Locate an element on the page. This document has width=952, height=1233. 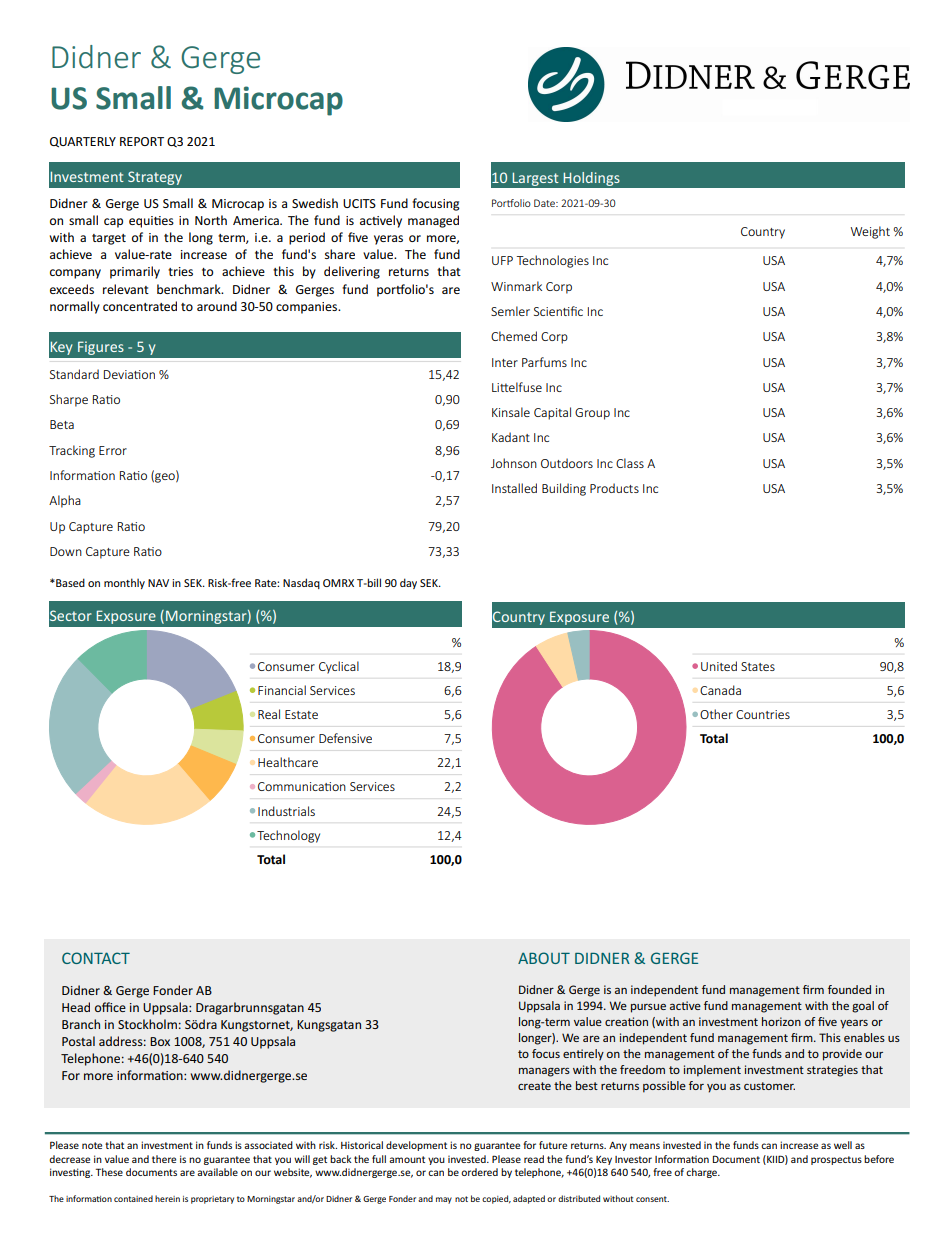
REPORT is located at coordinates (142, 141).
